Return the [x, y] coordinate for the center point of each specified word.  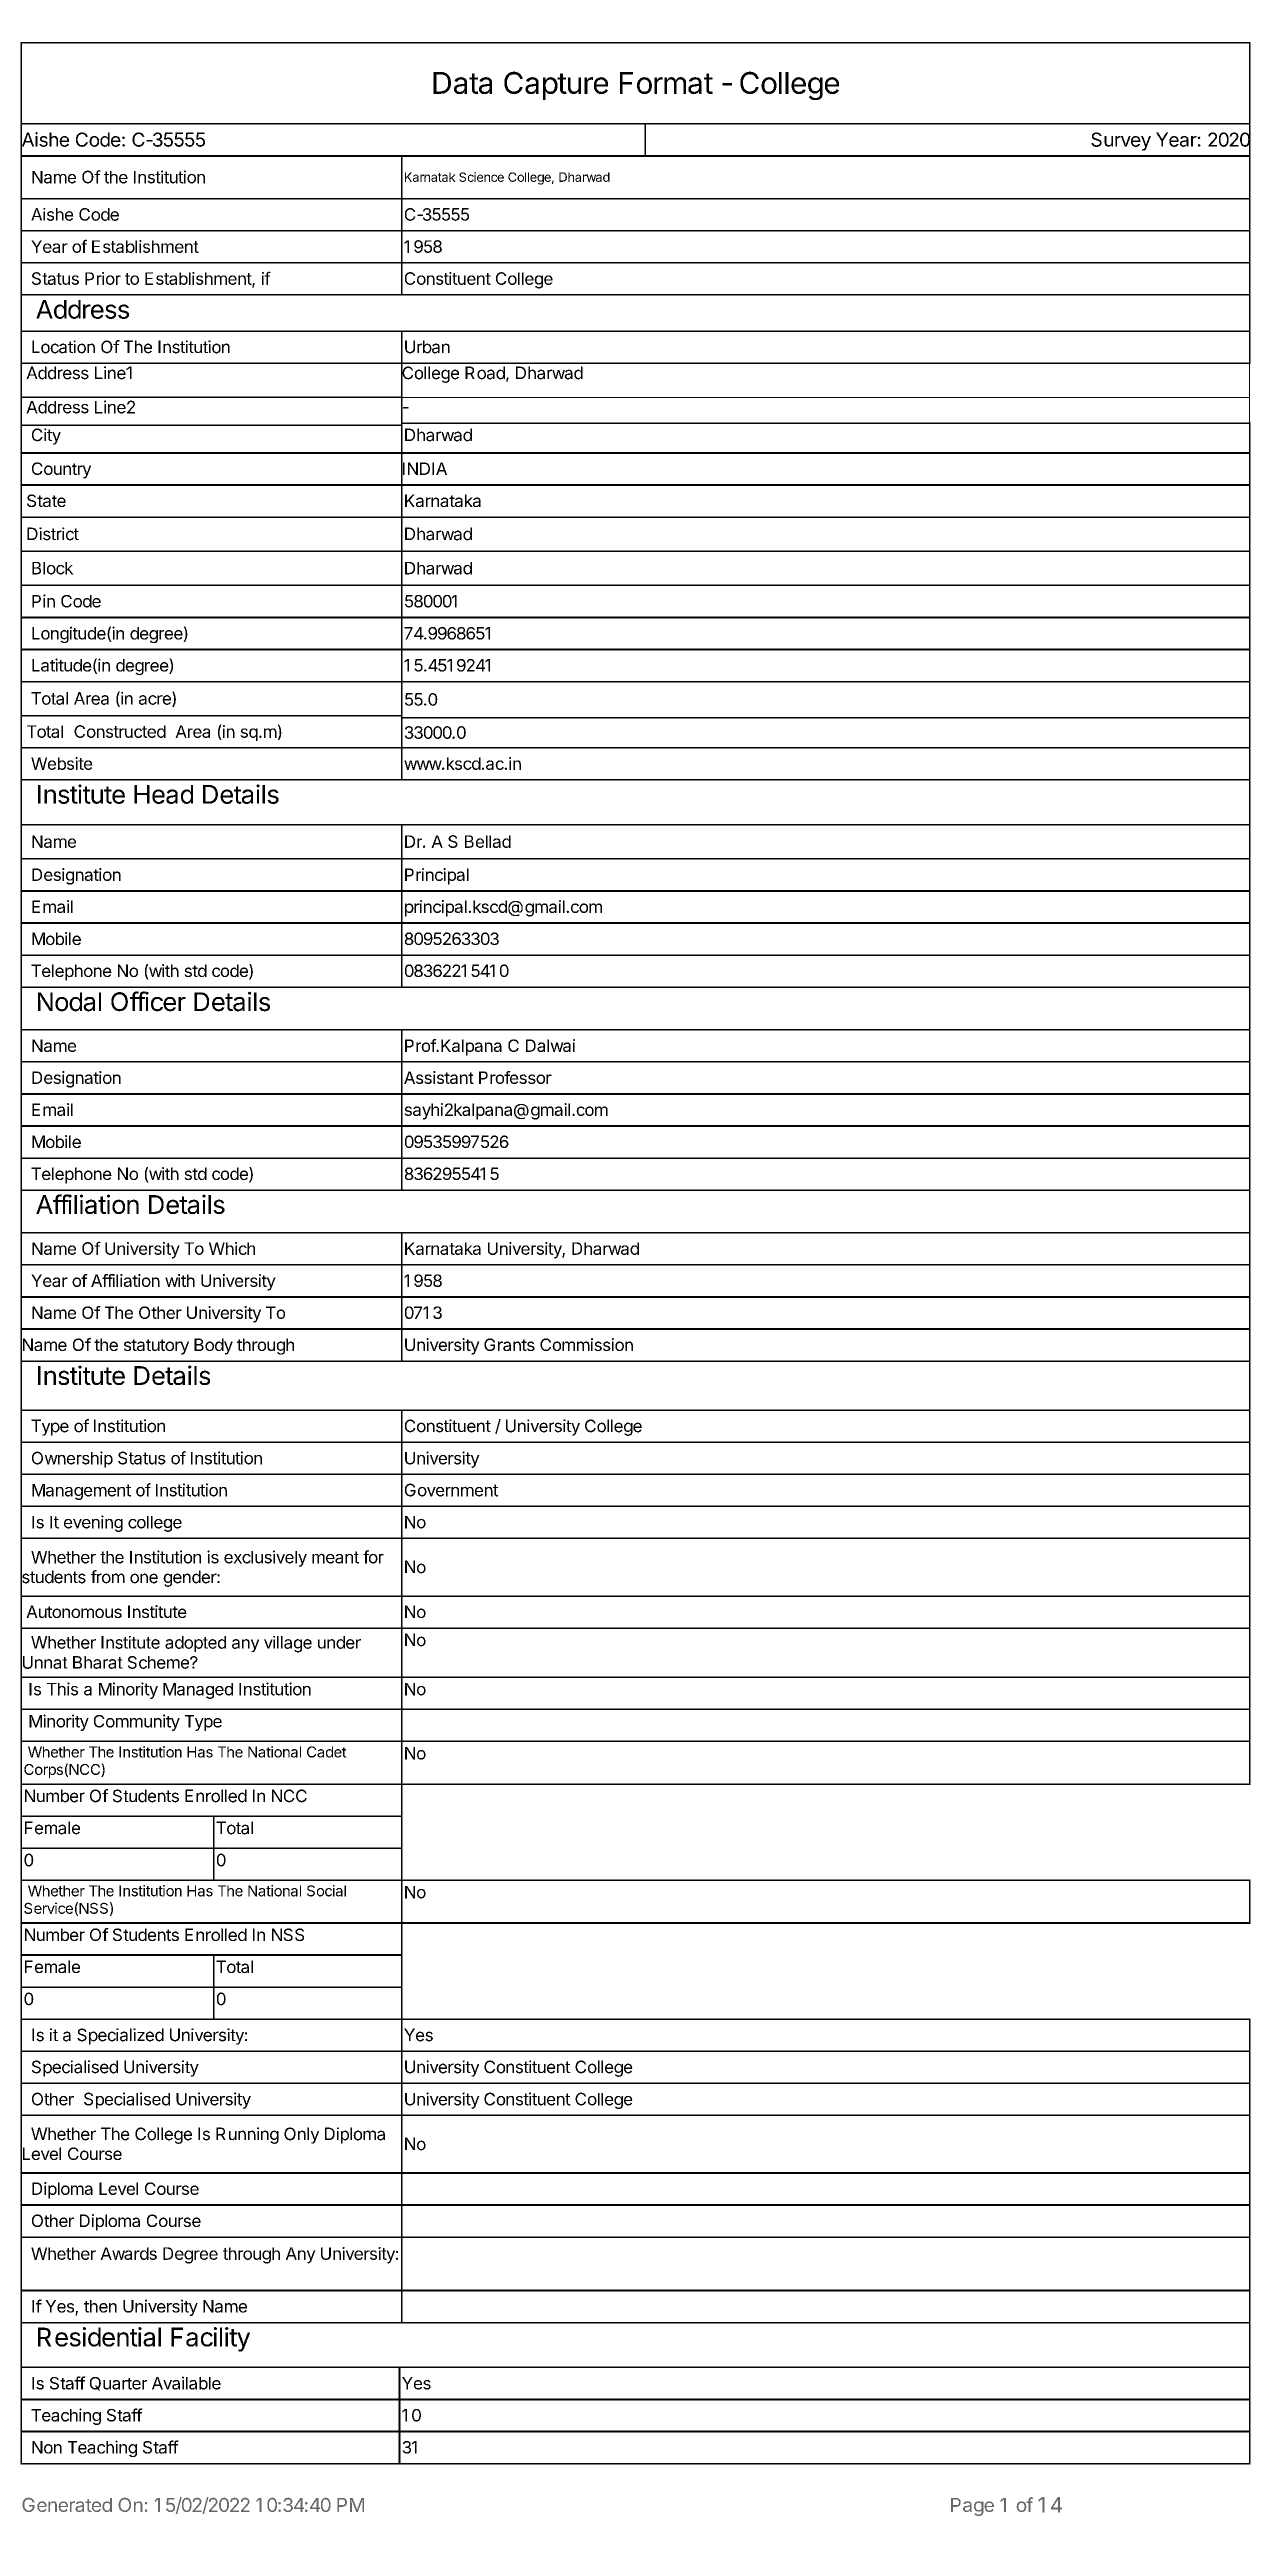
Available [186, 2383]
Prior [103, 278]
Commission [586, 1344]
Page [972, 2507]
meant [335, 1557]
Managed [198, 1691]
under [339, 1642]
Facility [210, 2339]
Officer [148, 1001]
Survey [1121, 141]
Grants [509, 1344]
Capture [556, 85]
